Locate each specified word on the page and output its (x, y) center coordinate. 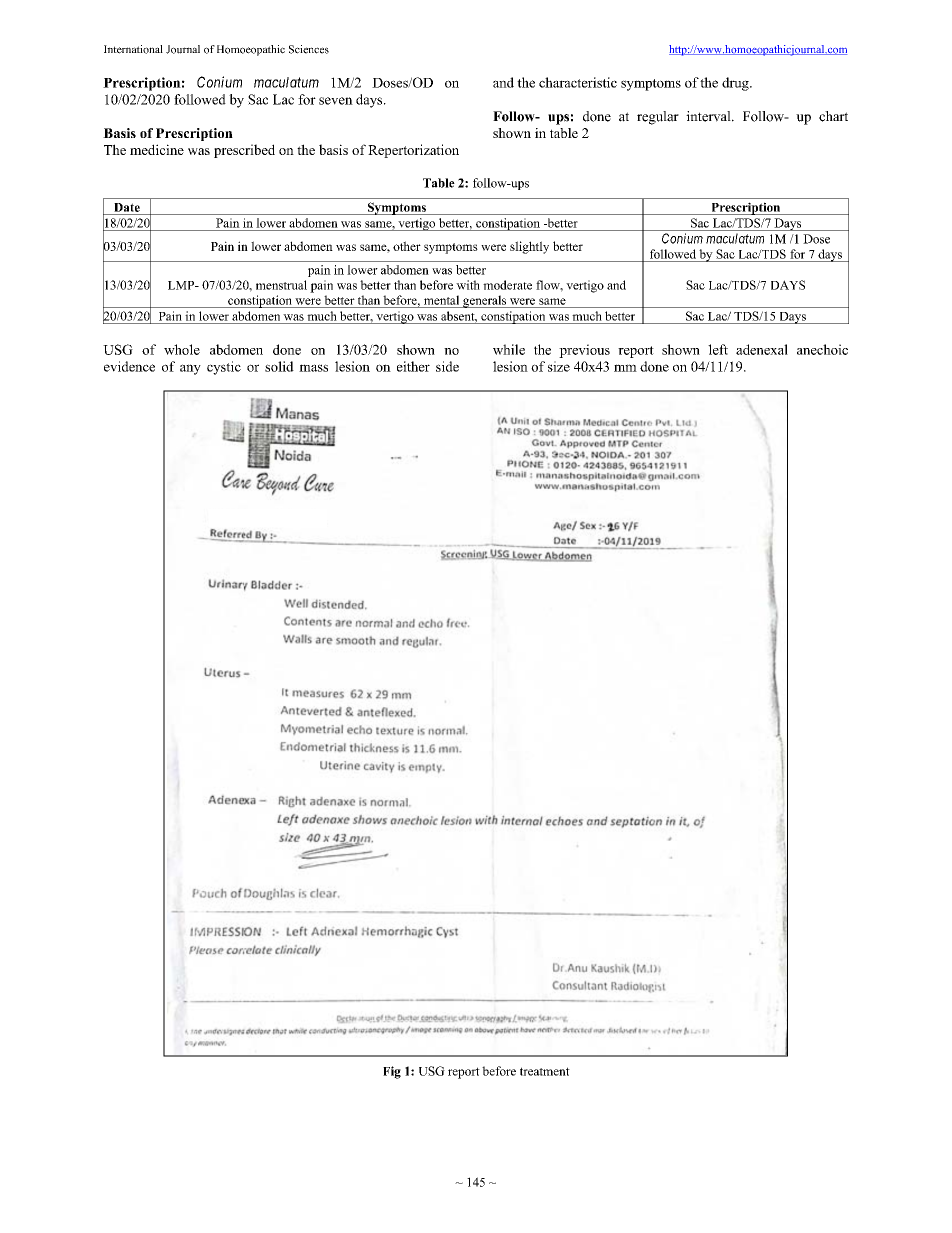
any (190, 369)
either (413, 366)
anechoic (822, 349)
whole (182, 349)
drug (736, 84)
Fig (392, 1072)
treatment (545, 1071)
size (559, 366)
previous (584, 351)
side (447, 366)
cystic (224, 368)
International (133, 49)
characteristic (578, 82)
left (718, 349)
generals (485, 301)
